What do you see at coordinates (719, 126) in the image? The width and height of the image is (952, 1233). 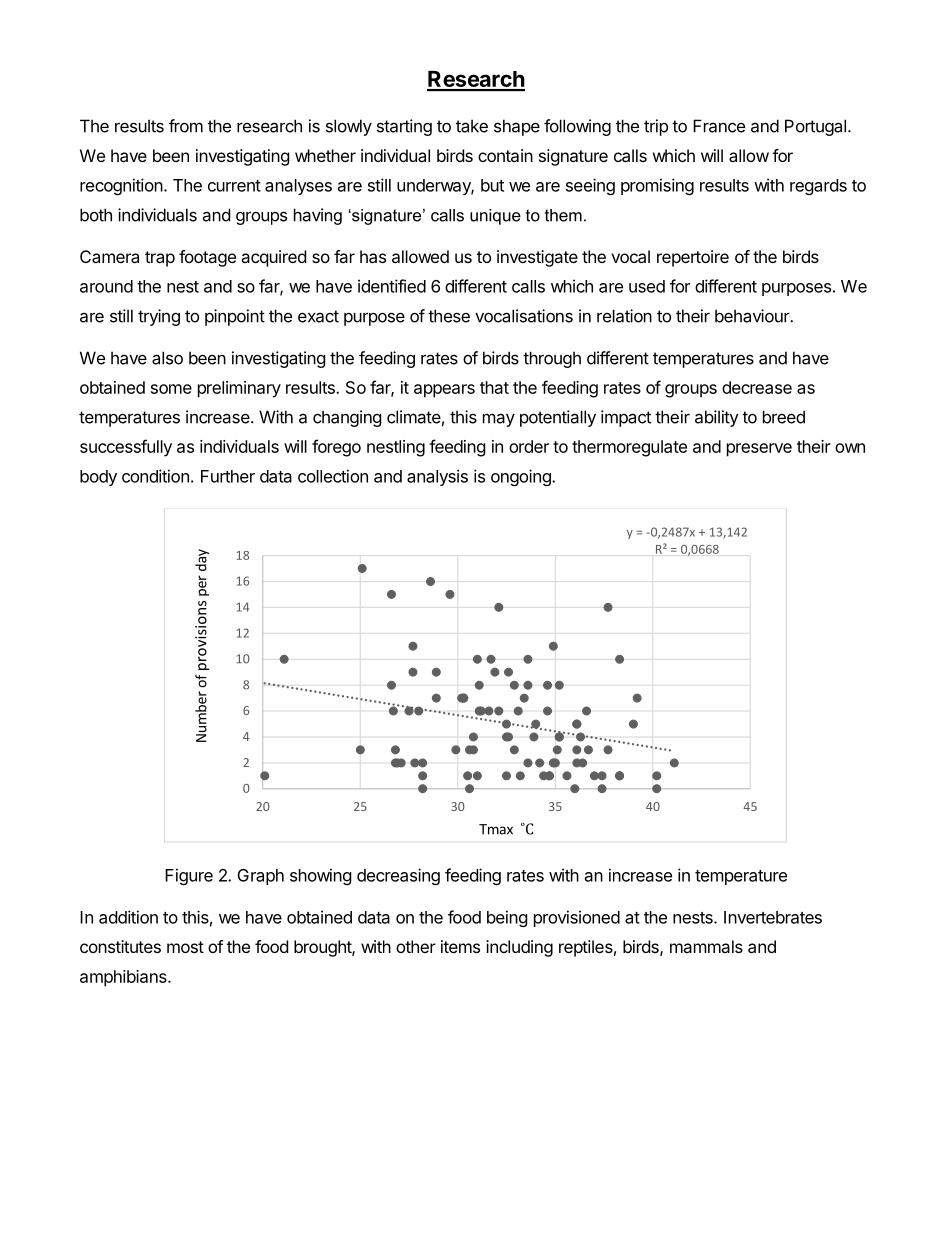 I see `France` at bounding box center [719, 126].
